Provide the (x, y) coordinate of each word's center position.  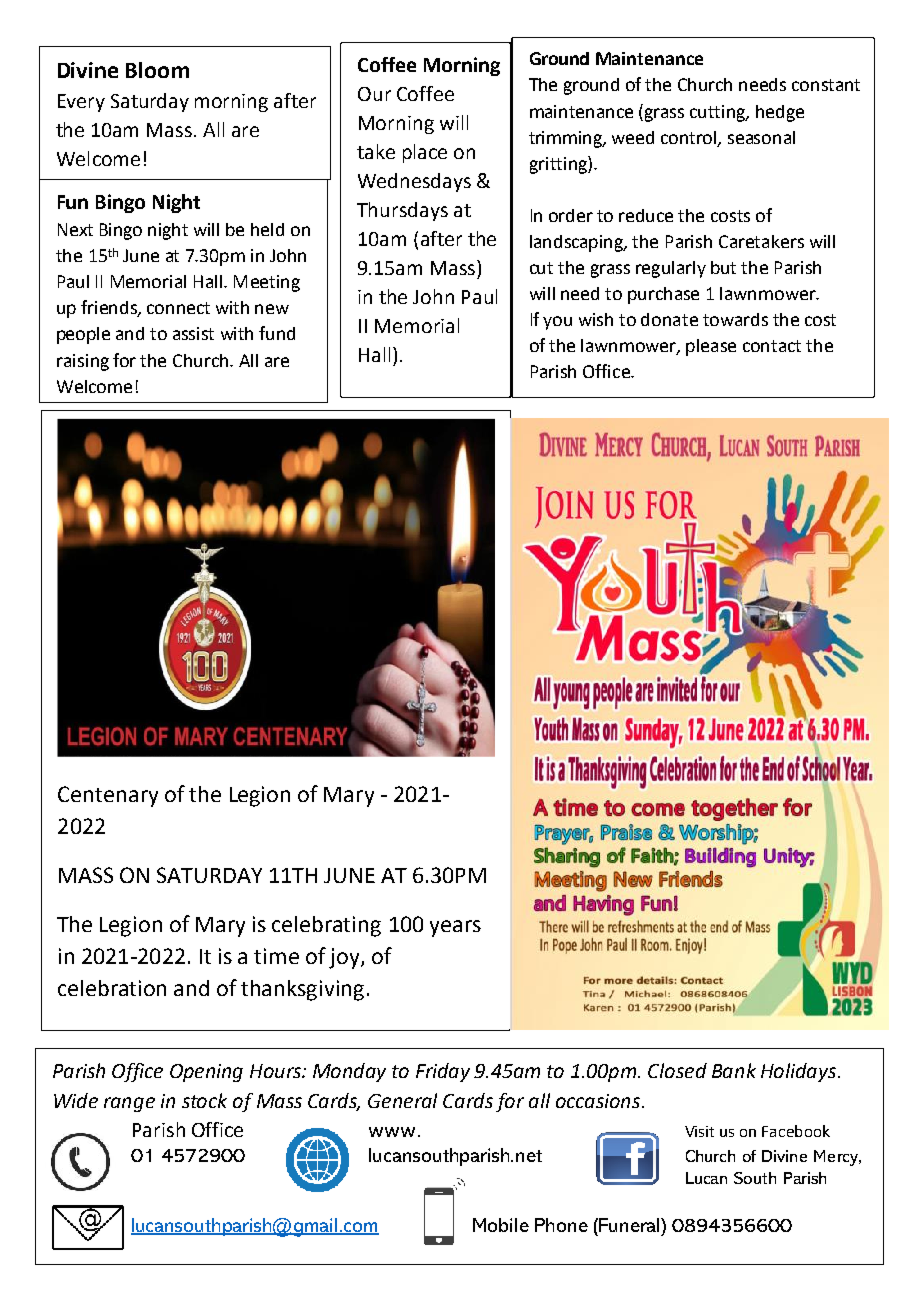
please (711, 347)
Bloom (157, 70)
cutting (719, 113)
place (425, 153)
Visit (699, 1131)
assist (193, 333)
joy (345, 958)
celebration (112, 988)
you (557, 323)
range (129, 1104)
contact (772, 346)
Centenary (108, 796)
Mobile (501, 1225)
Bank (734, 1070)
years (455, 928)
